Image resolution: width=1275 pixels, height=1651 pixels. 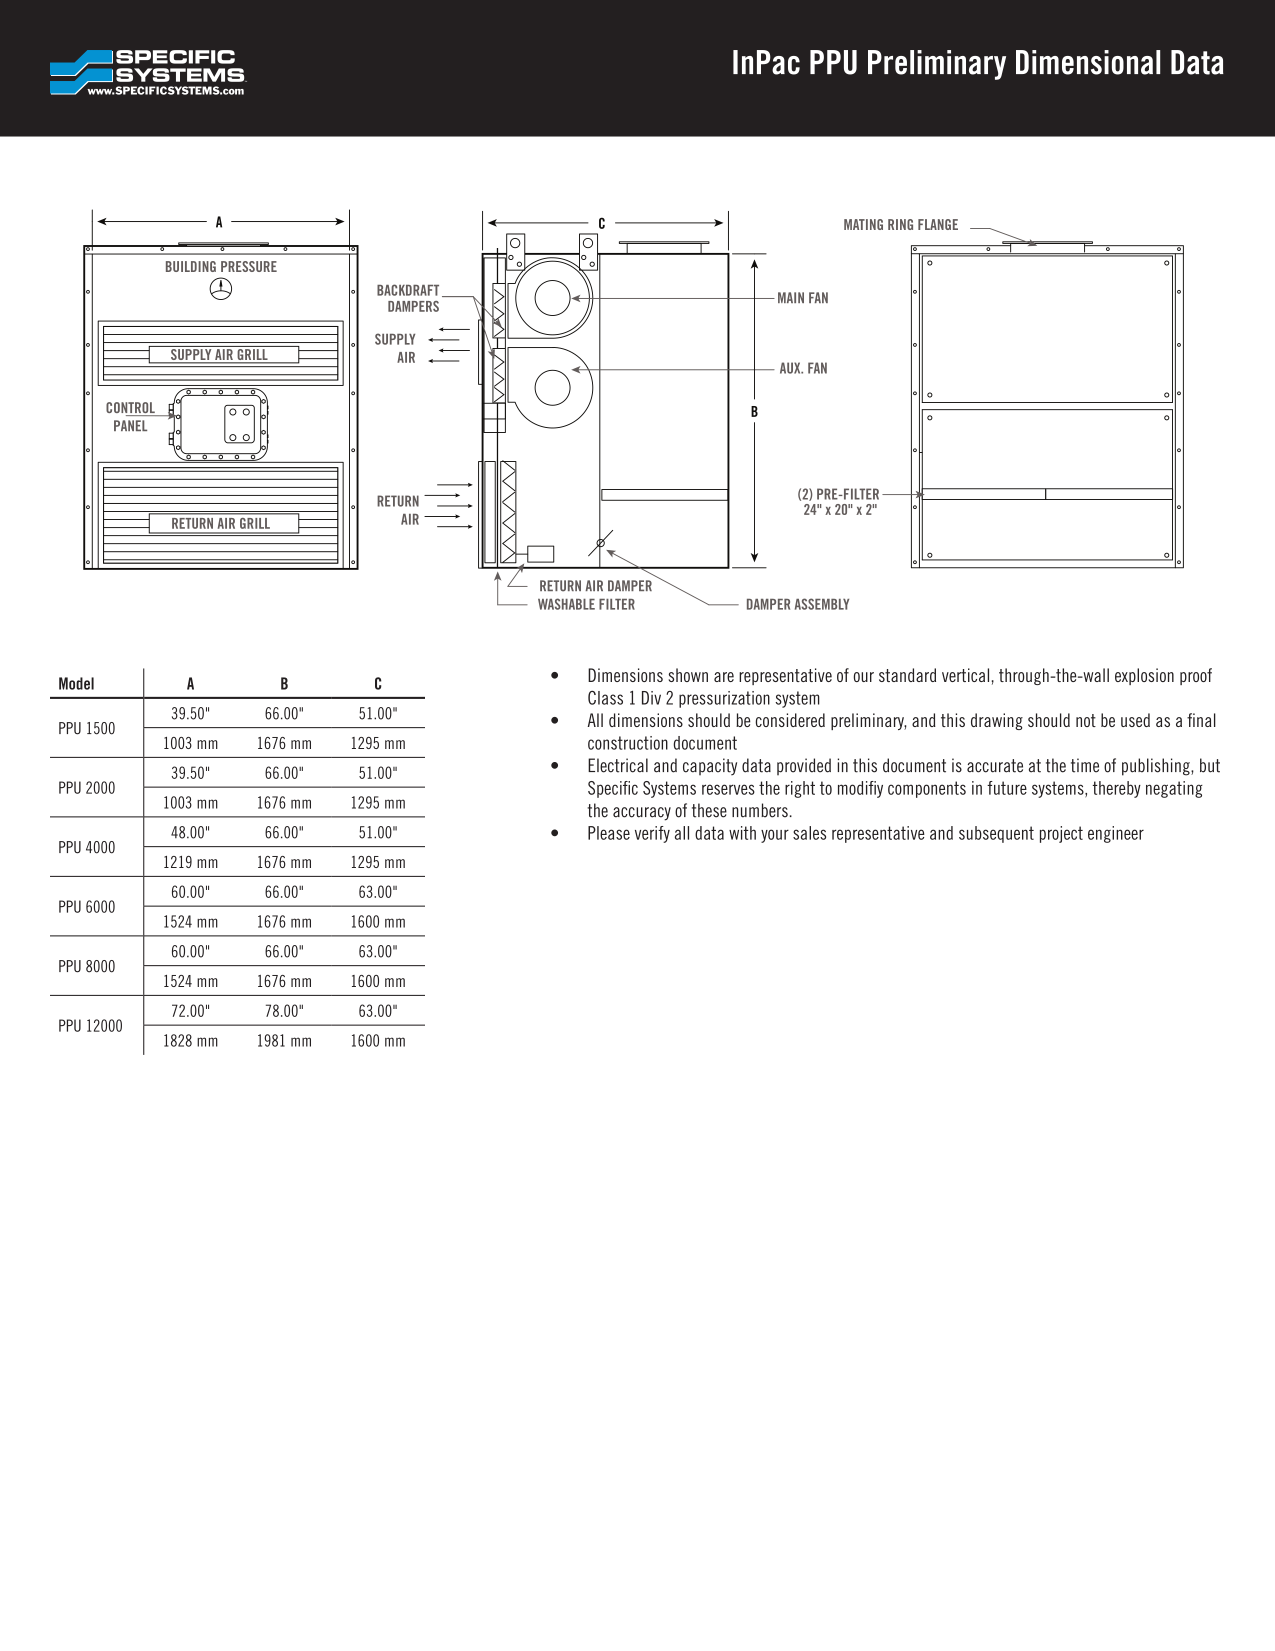 What do you see at coordinates (566, 604) in the screenshot?
I see `WASHABLE` at bounding box center [566, 604].
